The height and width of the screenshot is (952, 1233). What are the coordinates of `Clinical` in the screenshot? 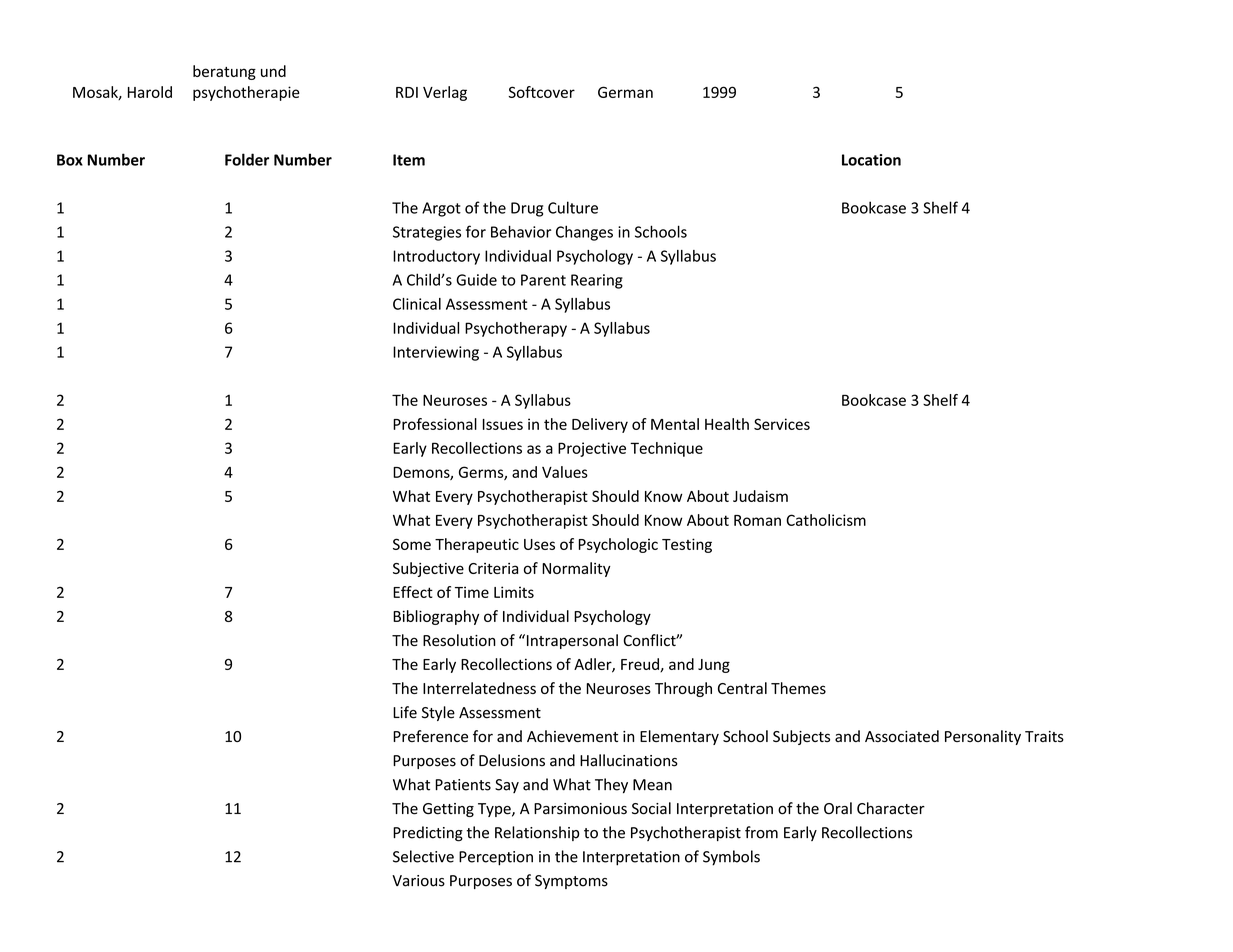 It's located at (417, 304).
